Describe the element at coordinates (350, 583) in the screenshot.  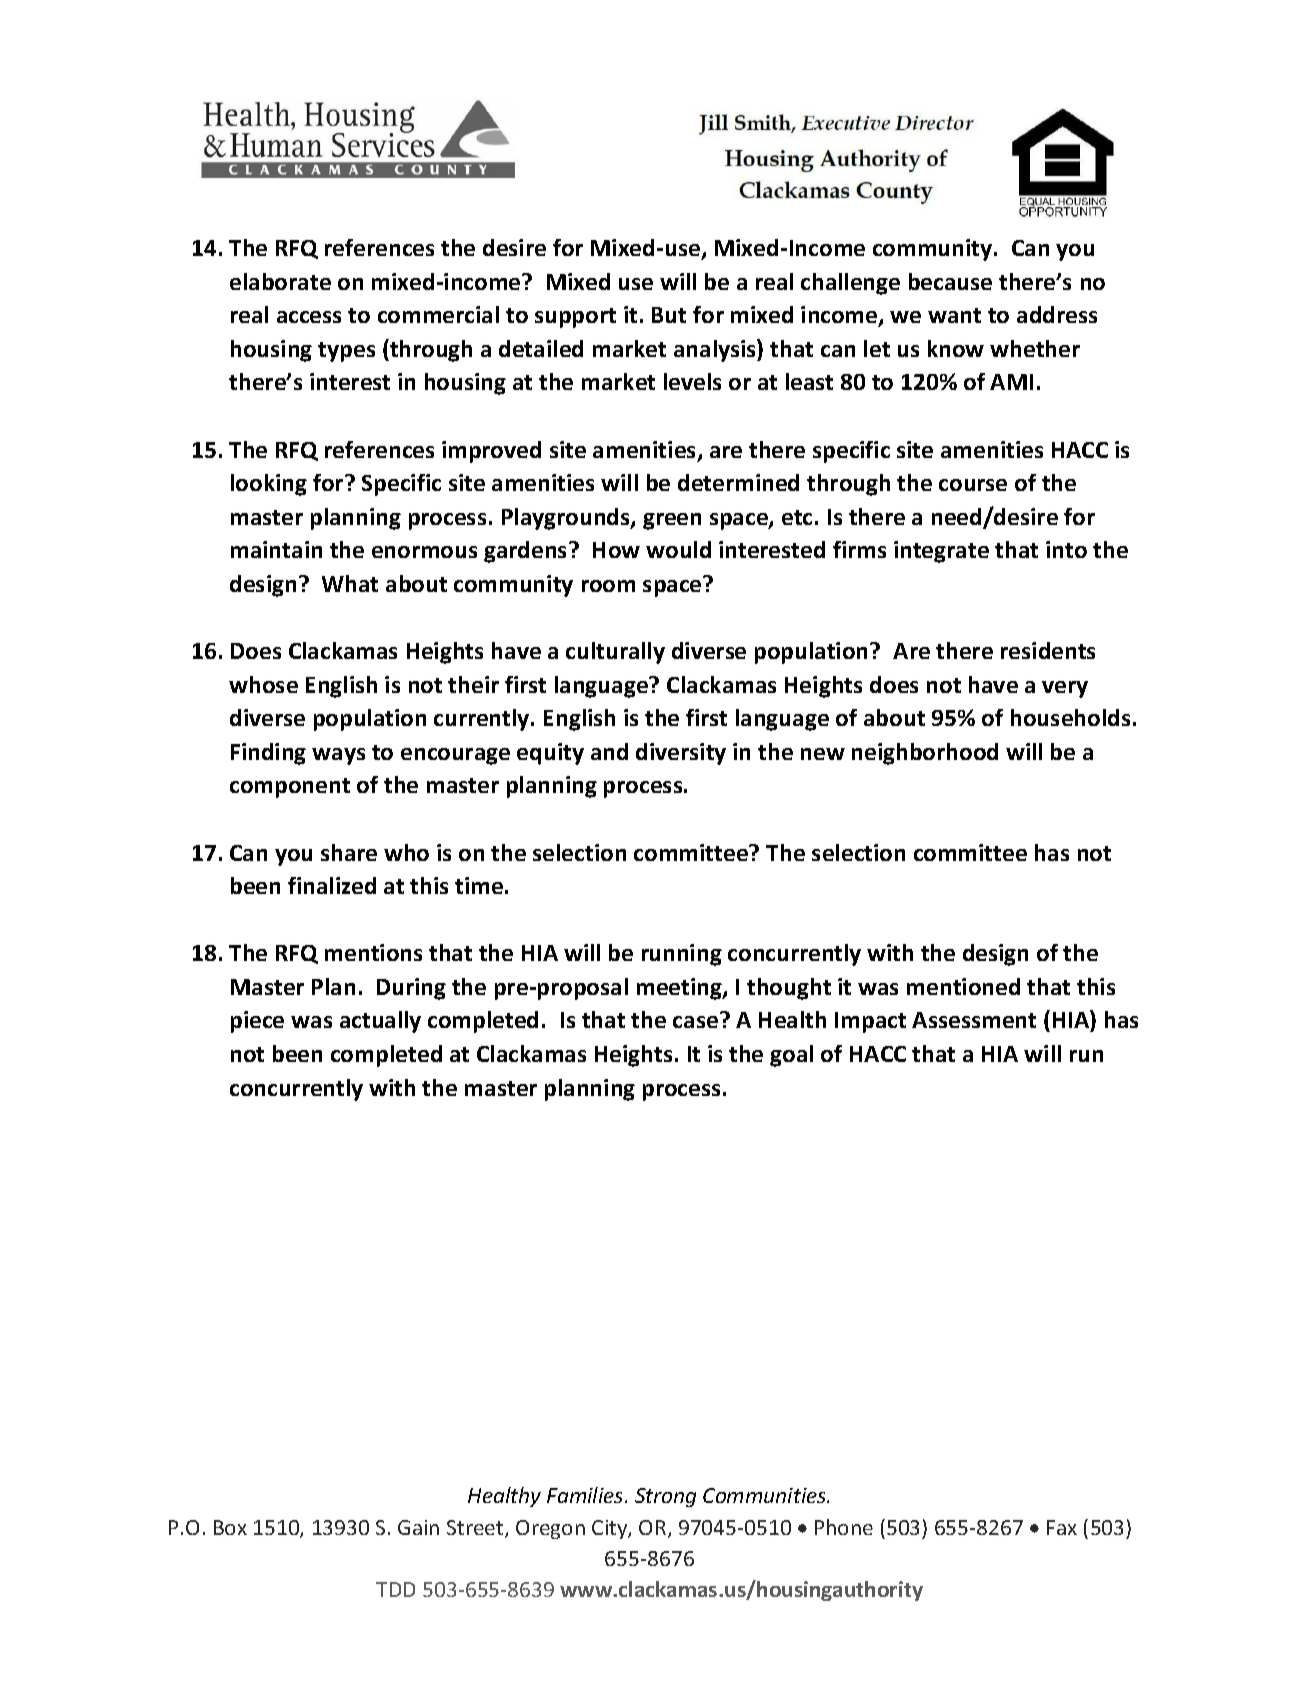
I see `What` at that location.
